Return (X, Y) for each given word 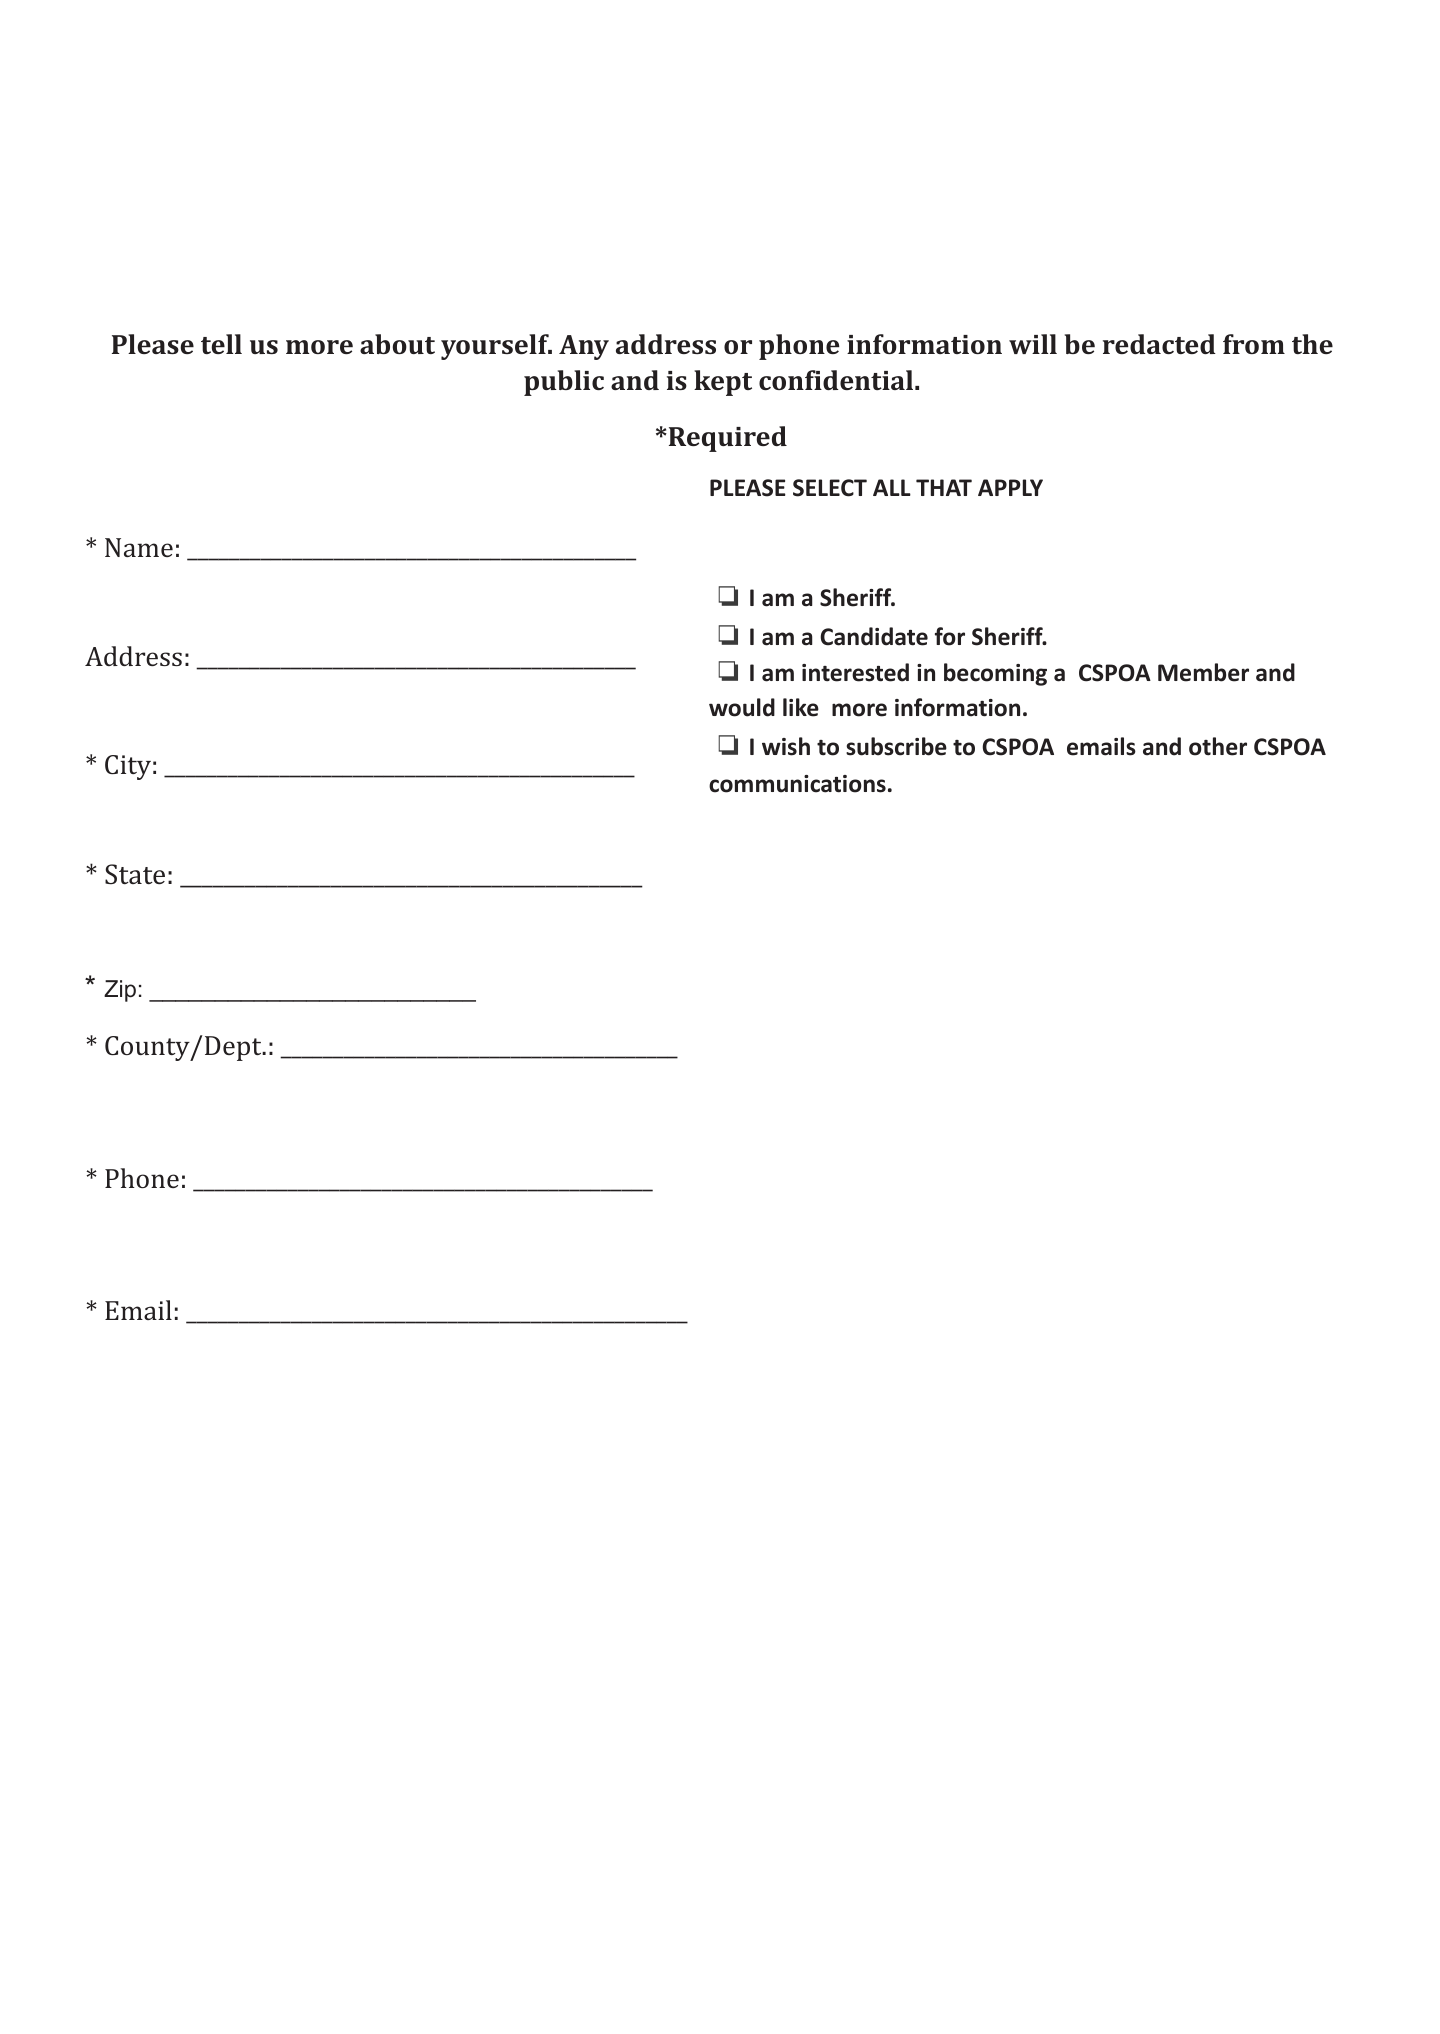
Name (139, 547)
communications (797, 784)
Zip (120, 991)
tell (221, 344)
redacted (1159, 344)
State (135, 874)
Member (1203, 672)
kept (723, 383)
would (742, 707)
